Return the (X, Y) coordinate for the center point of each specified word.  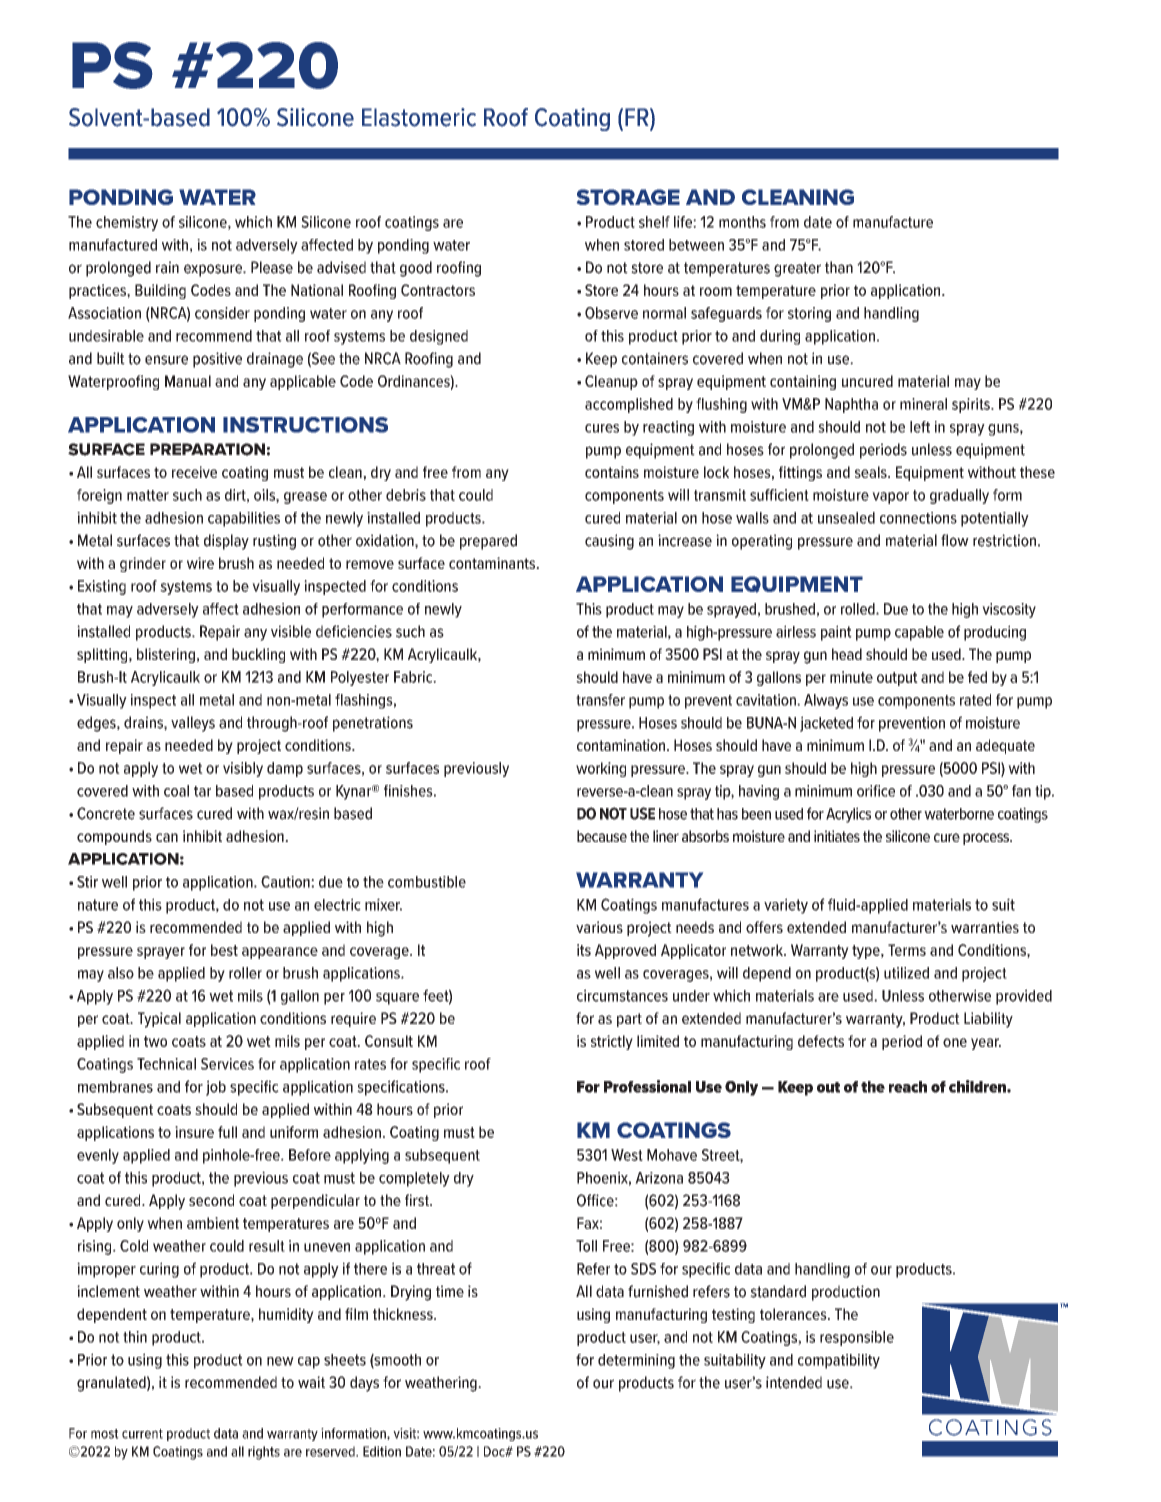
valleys (193, 724)
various (599, 927)
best (224, 950)
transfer (600, 700)
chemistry (127, 223)
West (627, 1155)
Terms (907, 950)
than (839, 267)
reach (908, 1087)
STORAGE (628, 197)
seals (872, 472)
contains (612, 472)
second (211, 1200)
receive (194, 472)
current (142, 1434)
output (897, 679)
